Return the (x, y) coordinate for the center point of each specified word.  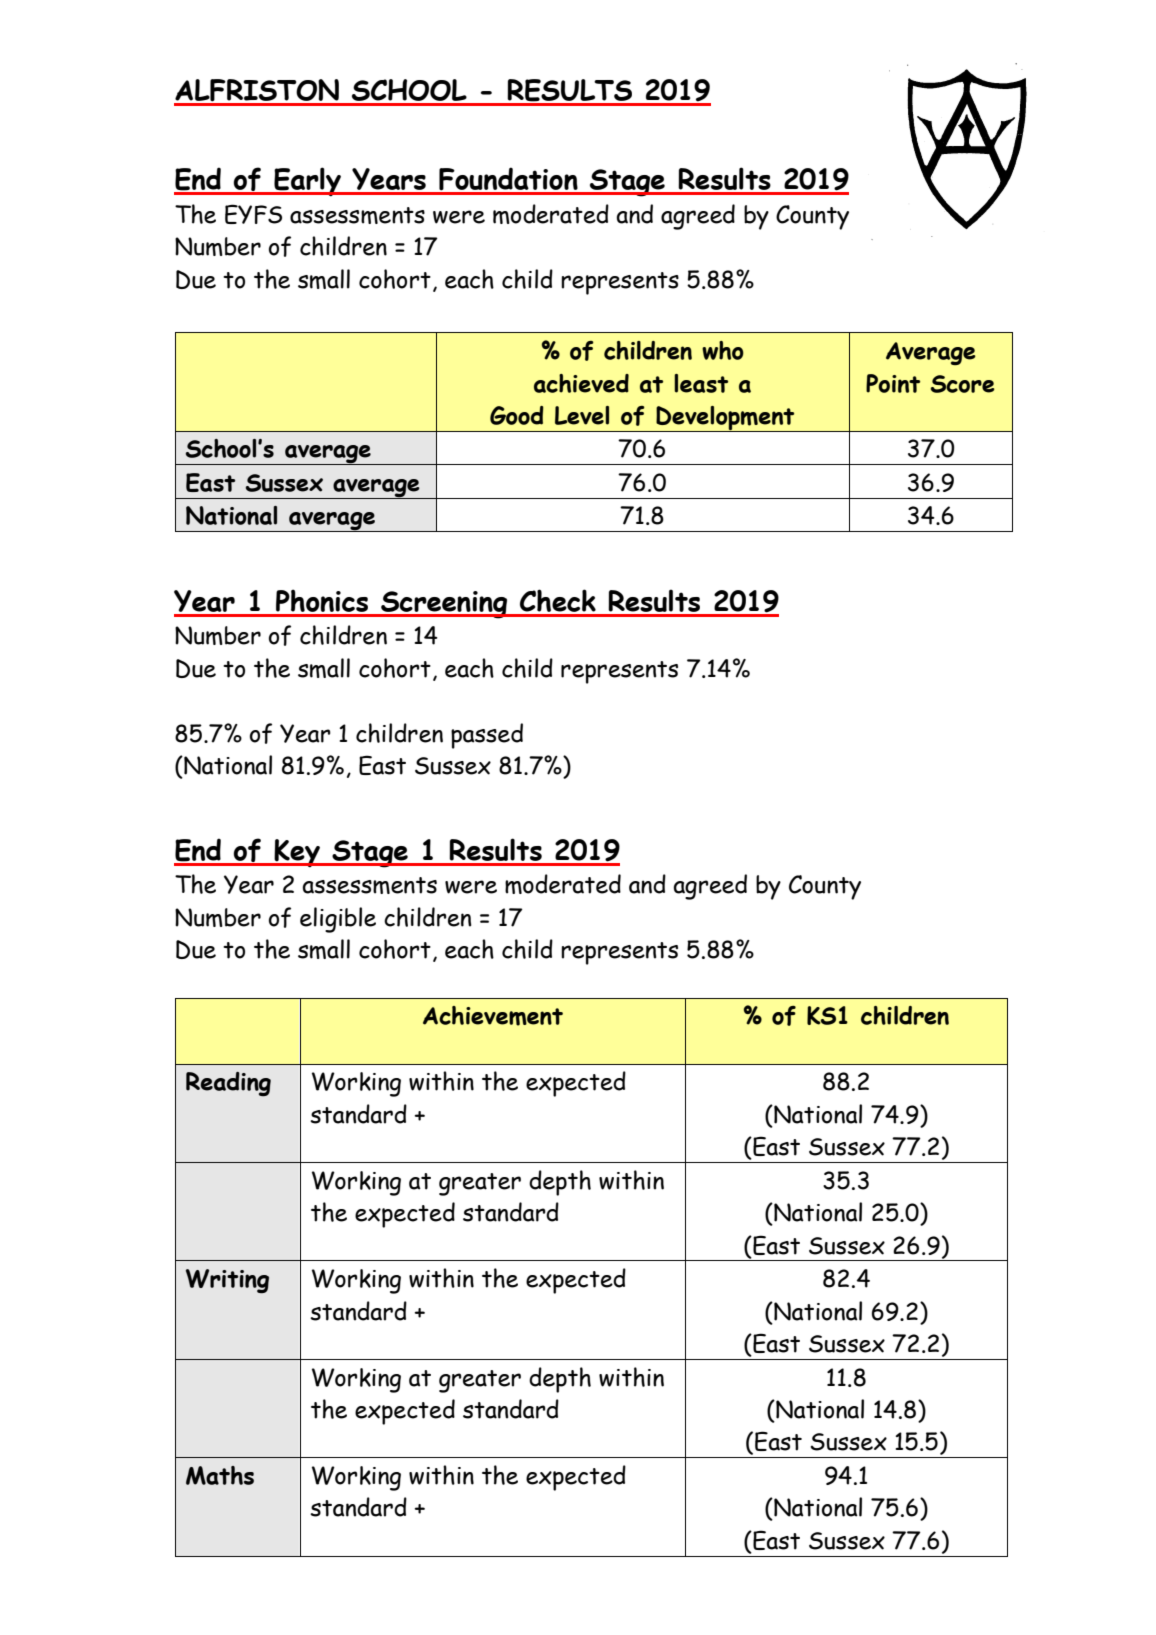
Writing (227, 1281)
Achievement (493, 1016)
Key (297, 853)
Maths (220, 1475)
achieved (581, 383)
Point (893, 383)
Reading (228, 1084)
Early (308, 181)
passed (487, 736)
